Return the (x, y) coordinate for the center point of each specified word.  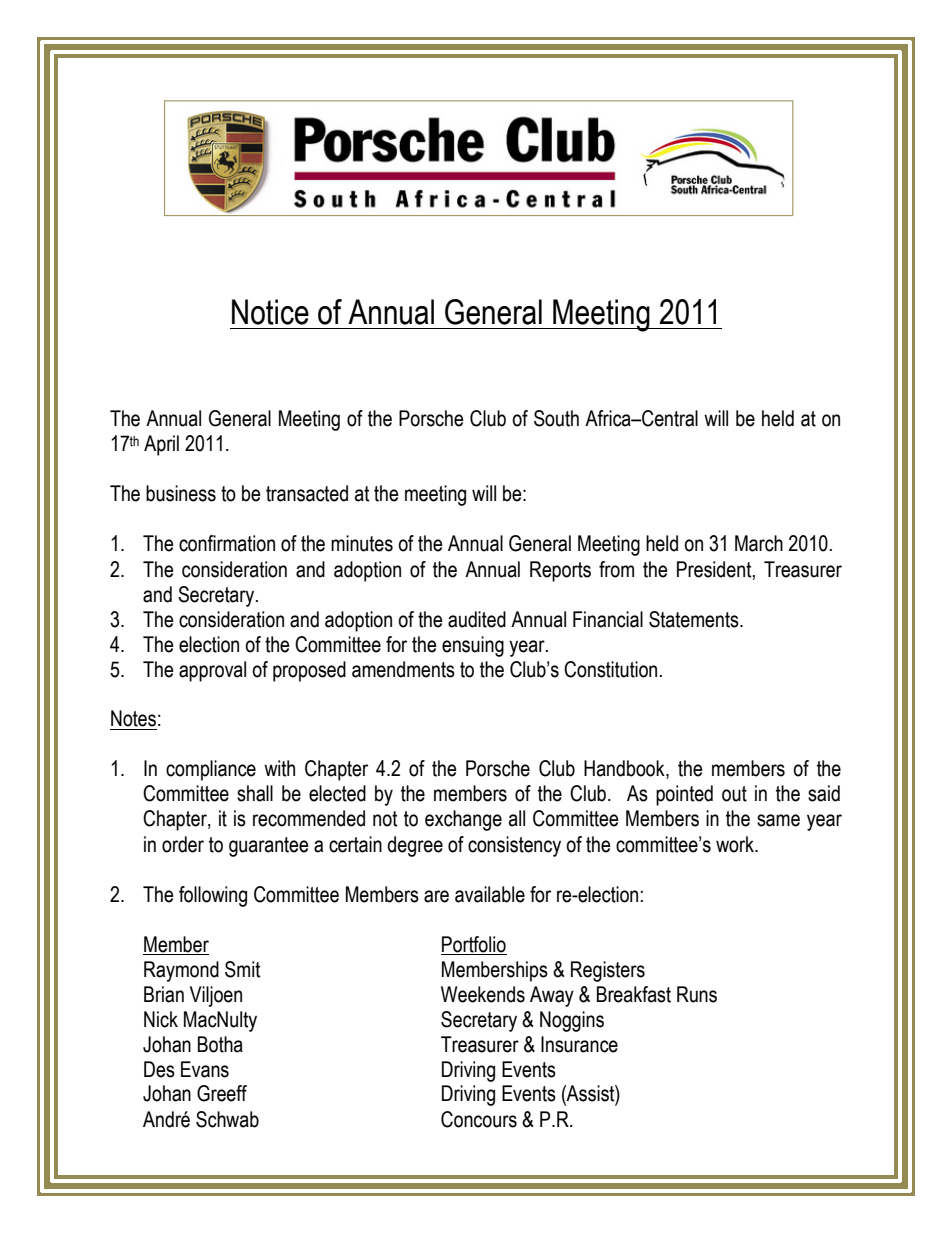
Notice (270, 312)
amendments (403, 669)
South (556, 418)
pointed (684, 795)
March (759, 543)
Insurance (579, 1044)
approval (212, 671)
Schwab (227, 1119)
